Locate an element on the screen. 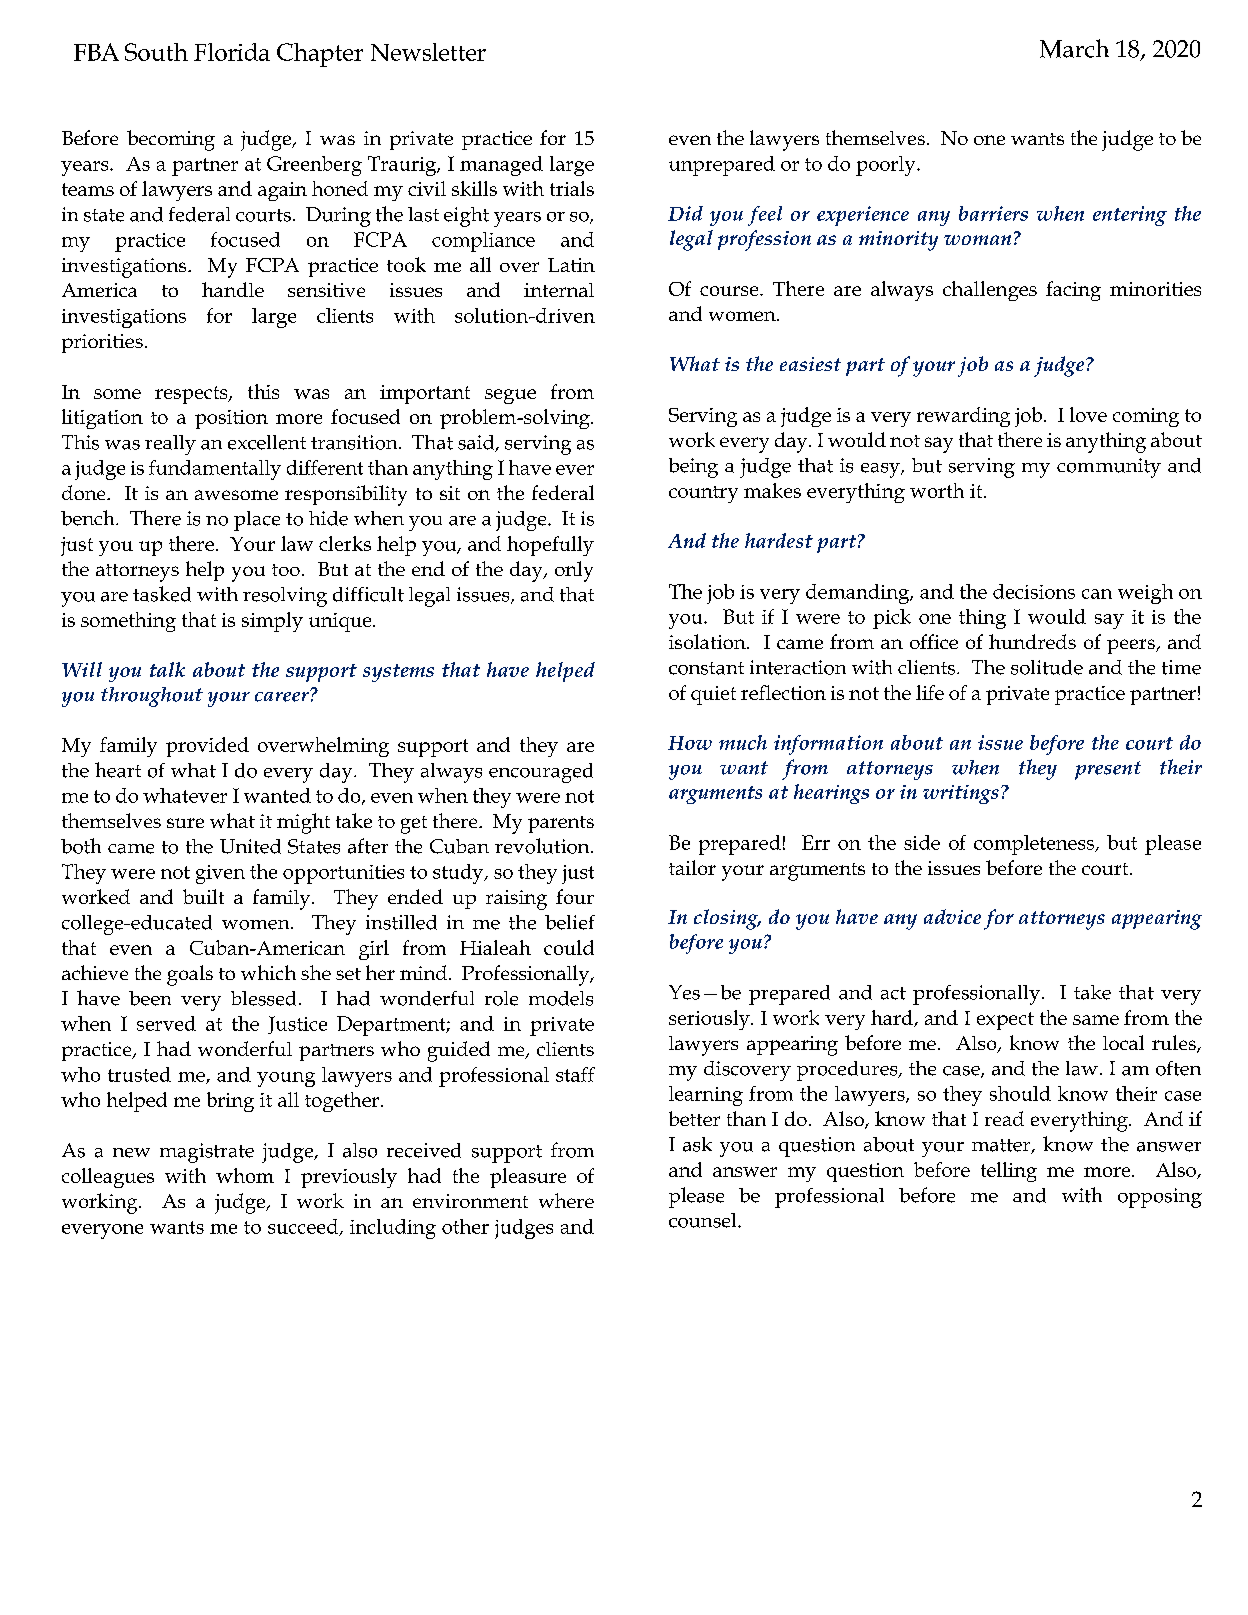 The height and width of the screenshot is (1615, 1248). Florida is located at coordinates (232, 52).
